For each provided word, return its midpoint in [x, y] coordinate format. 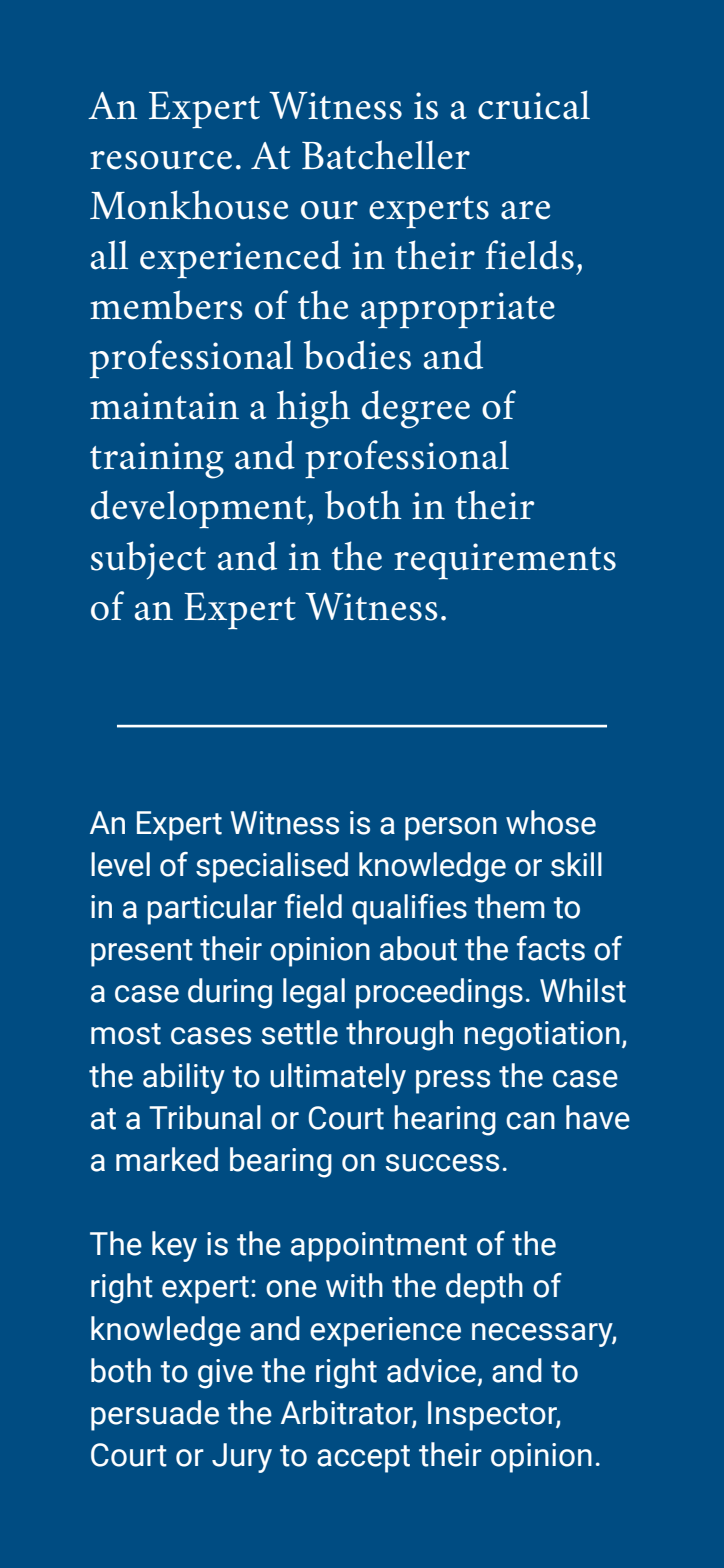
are [525, 210]
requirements [505, 561]
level [120, 864]
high [314, 409]
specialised [272, 867]
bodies [357, 355]
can [530, 1121]
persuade [155, 1415]
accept [363, 1459]
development [199, 509]
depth [484, 1288]
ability [184, 1078]
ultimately [338, 1078]
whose [551, 822]
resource [161, 160]
